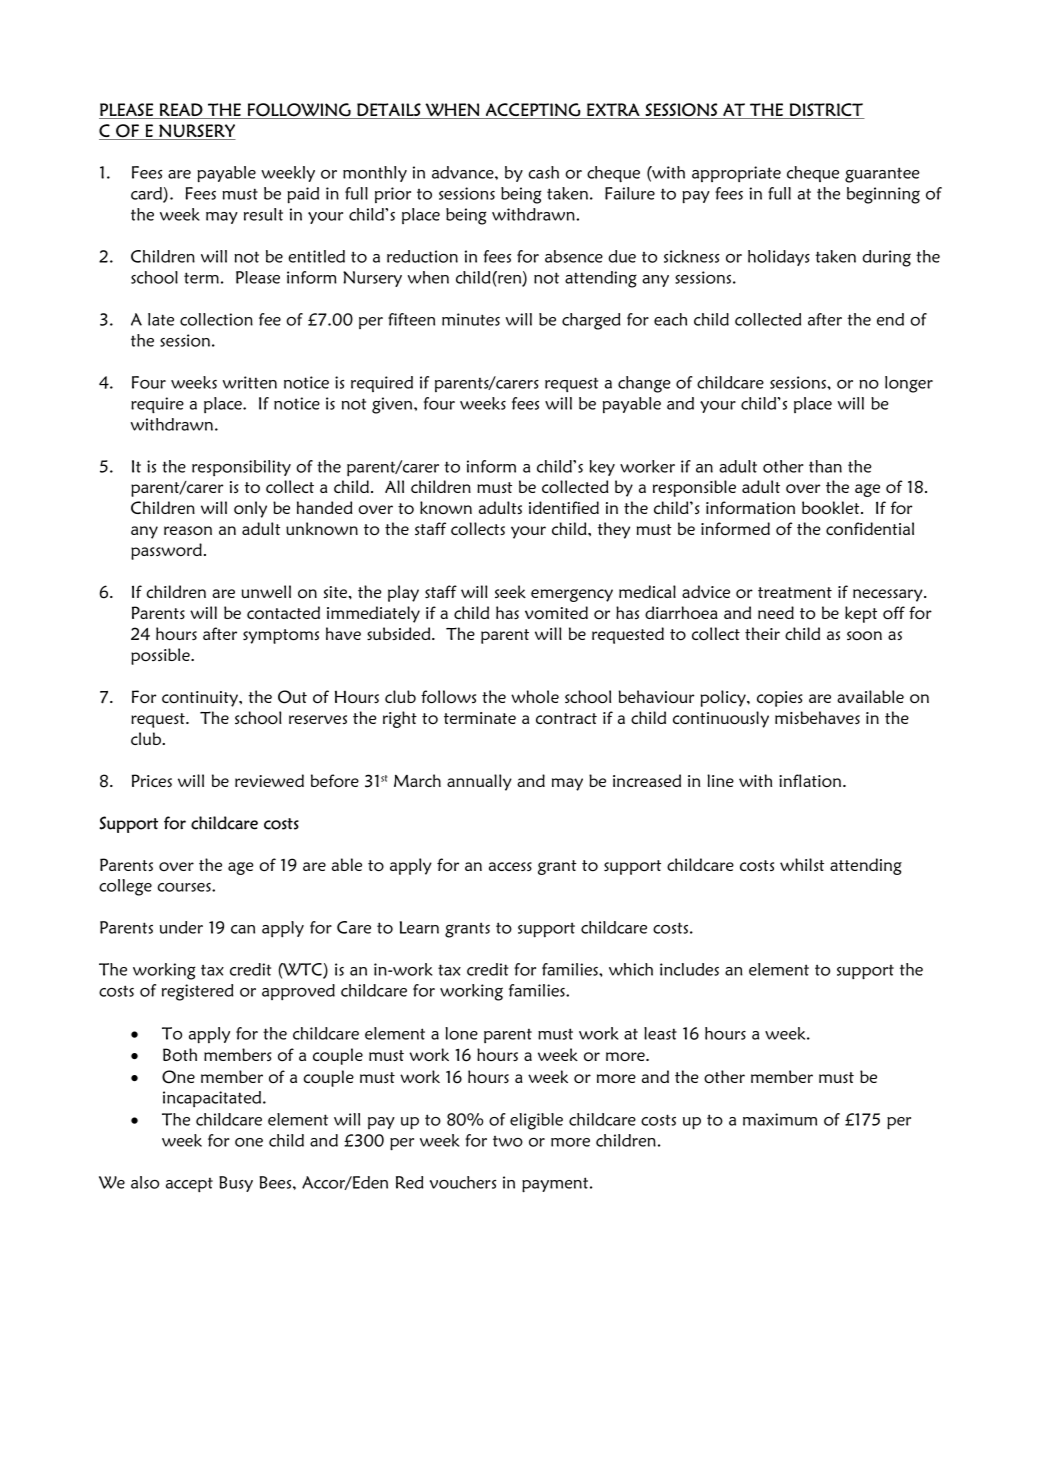 The image size is (1041, 1473). What do you see at coordinates (236, 1184) in the page?
I see `Busy` at bounding box center [236, 1184].
